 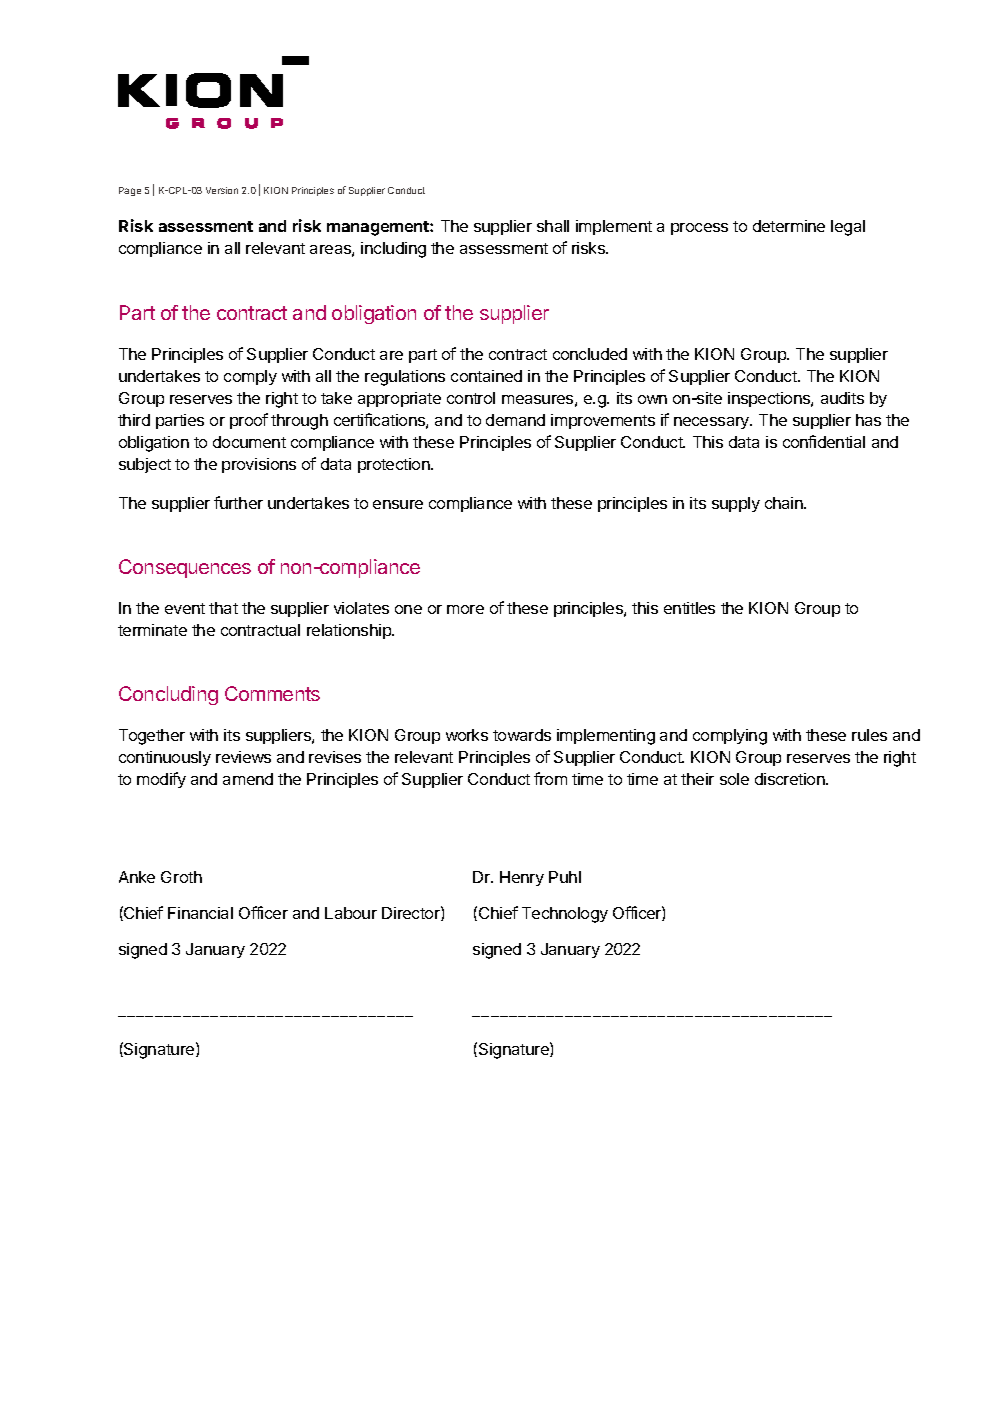 I want to click on determine, so click(x=789, y=226).
